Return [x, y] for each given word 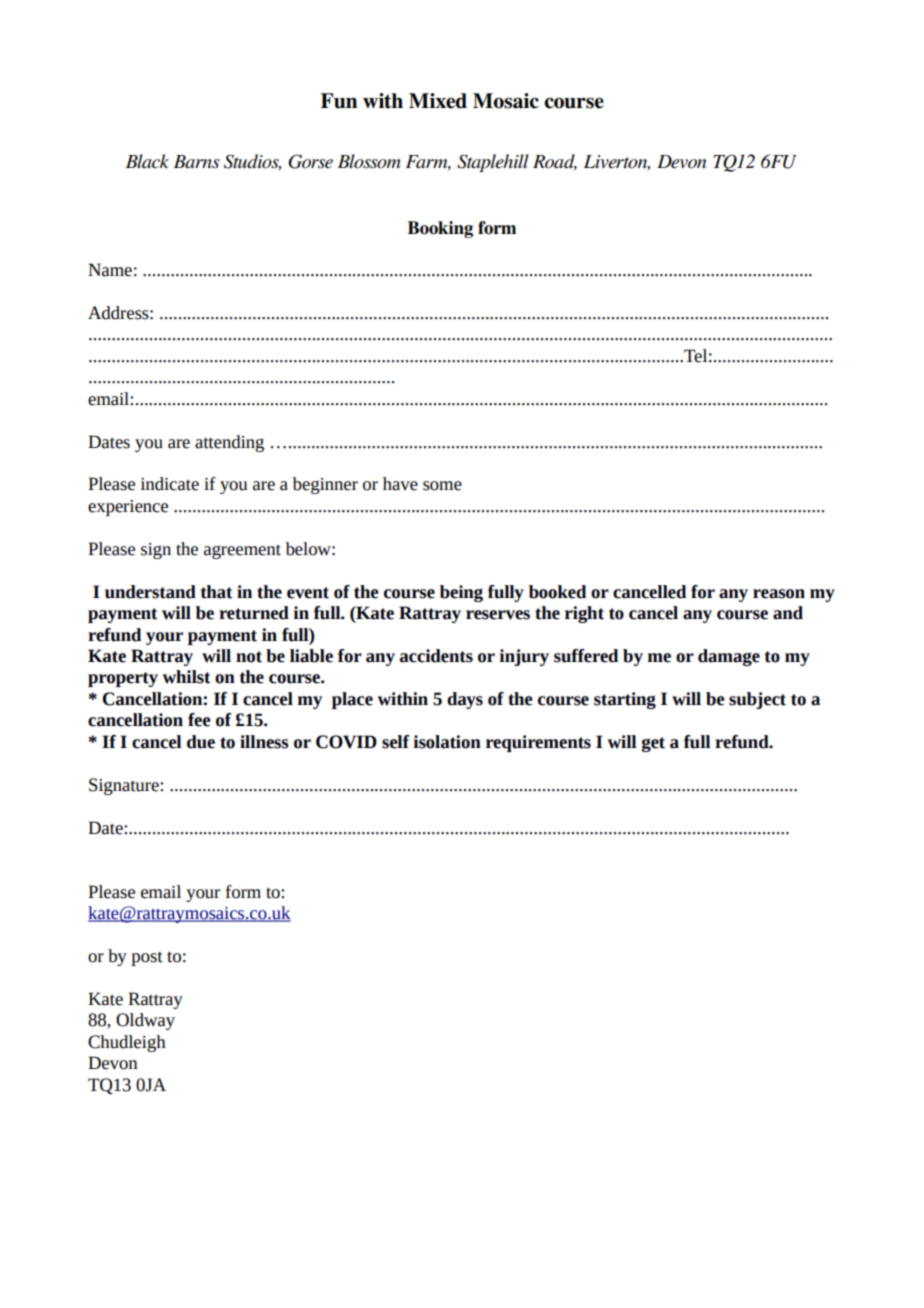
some [442, 486]
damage [729, 657]
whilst [187, 677]
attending [229, 443]
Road [555, 162]
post [147, 958]
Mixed [438, 101]
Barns [197, 162]
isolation [447, 742]
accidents [436, 656]
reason [779, 594]
